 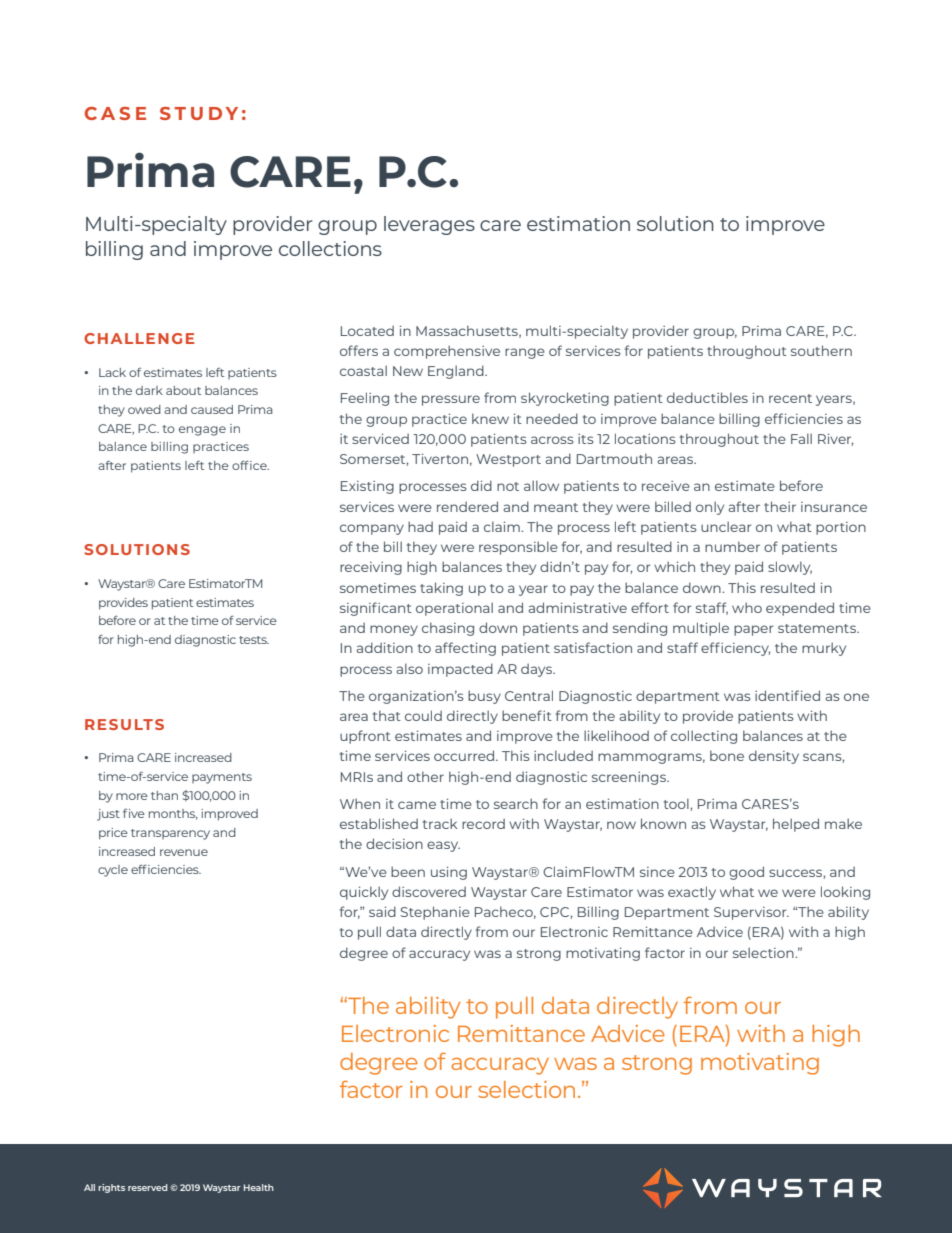 What do you see at coordinates (184, 852) in the page?
I see `revenue` at bounding box center [184, 852].
